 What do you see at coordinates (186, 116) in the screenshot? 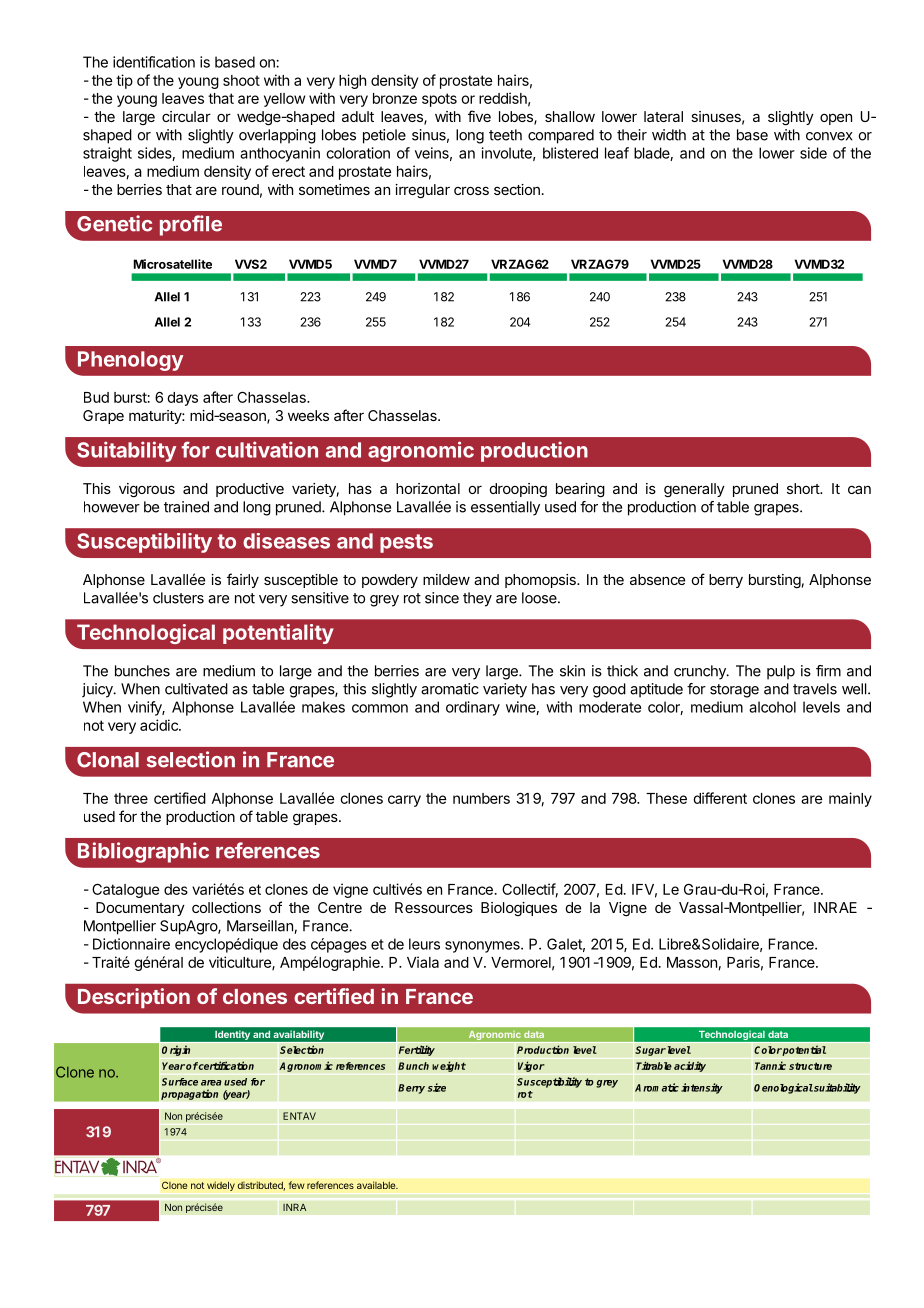
I see `circular` at bounding box center [186, 116].
